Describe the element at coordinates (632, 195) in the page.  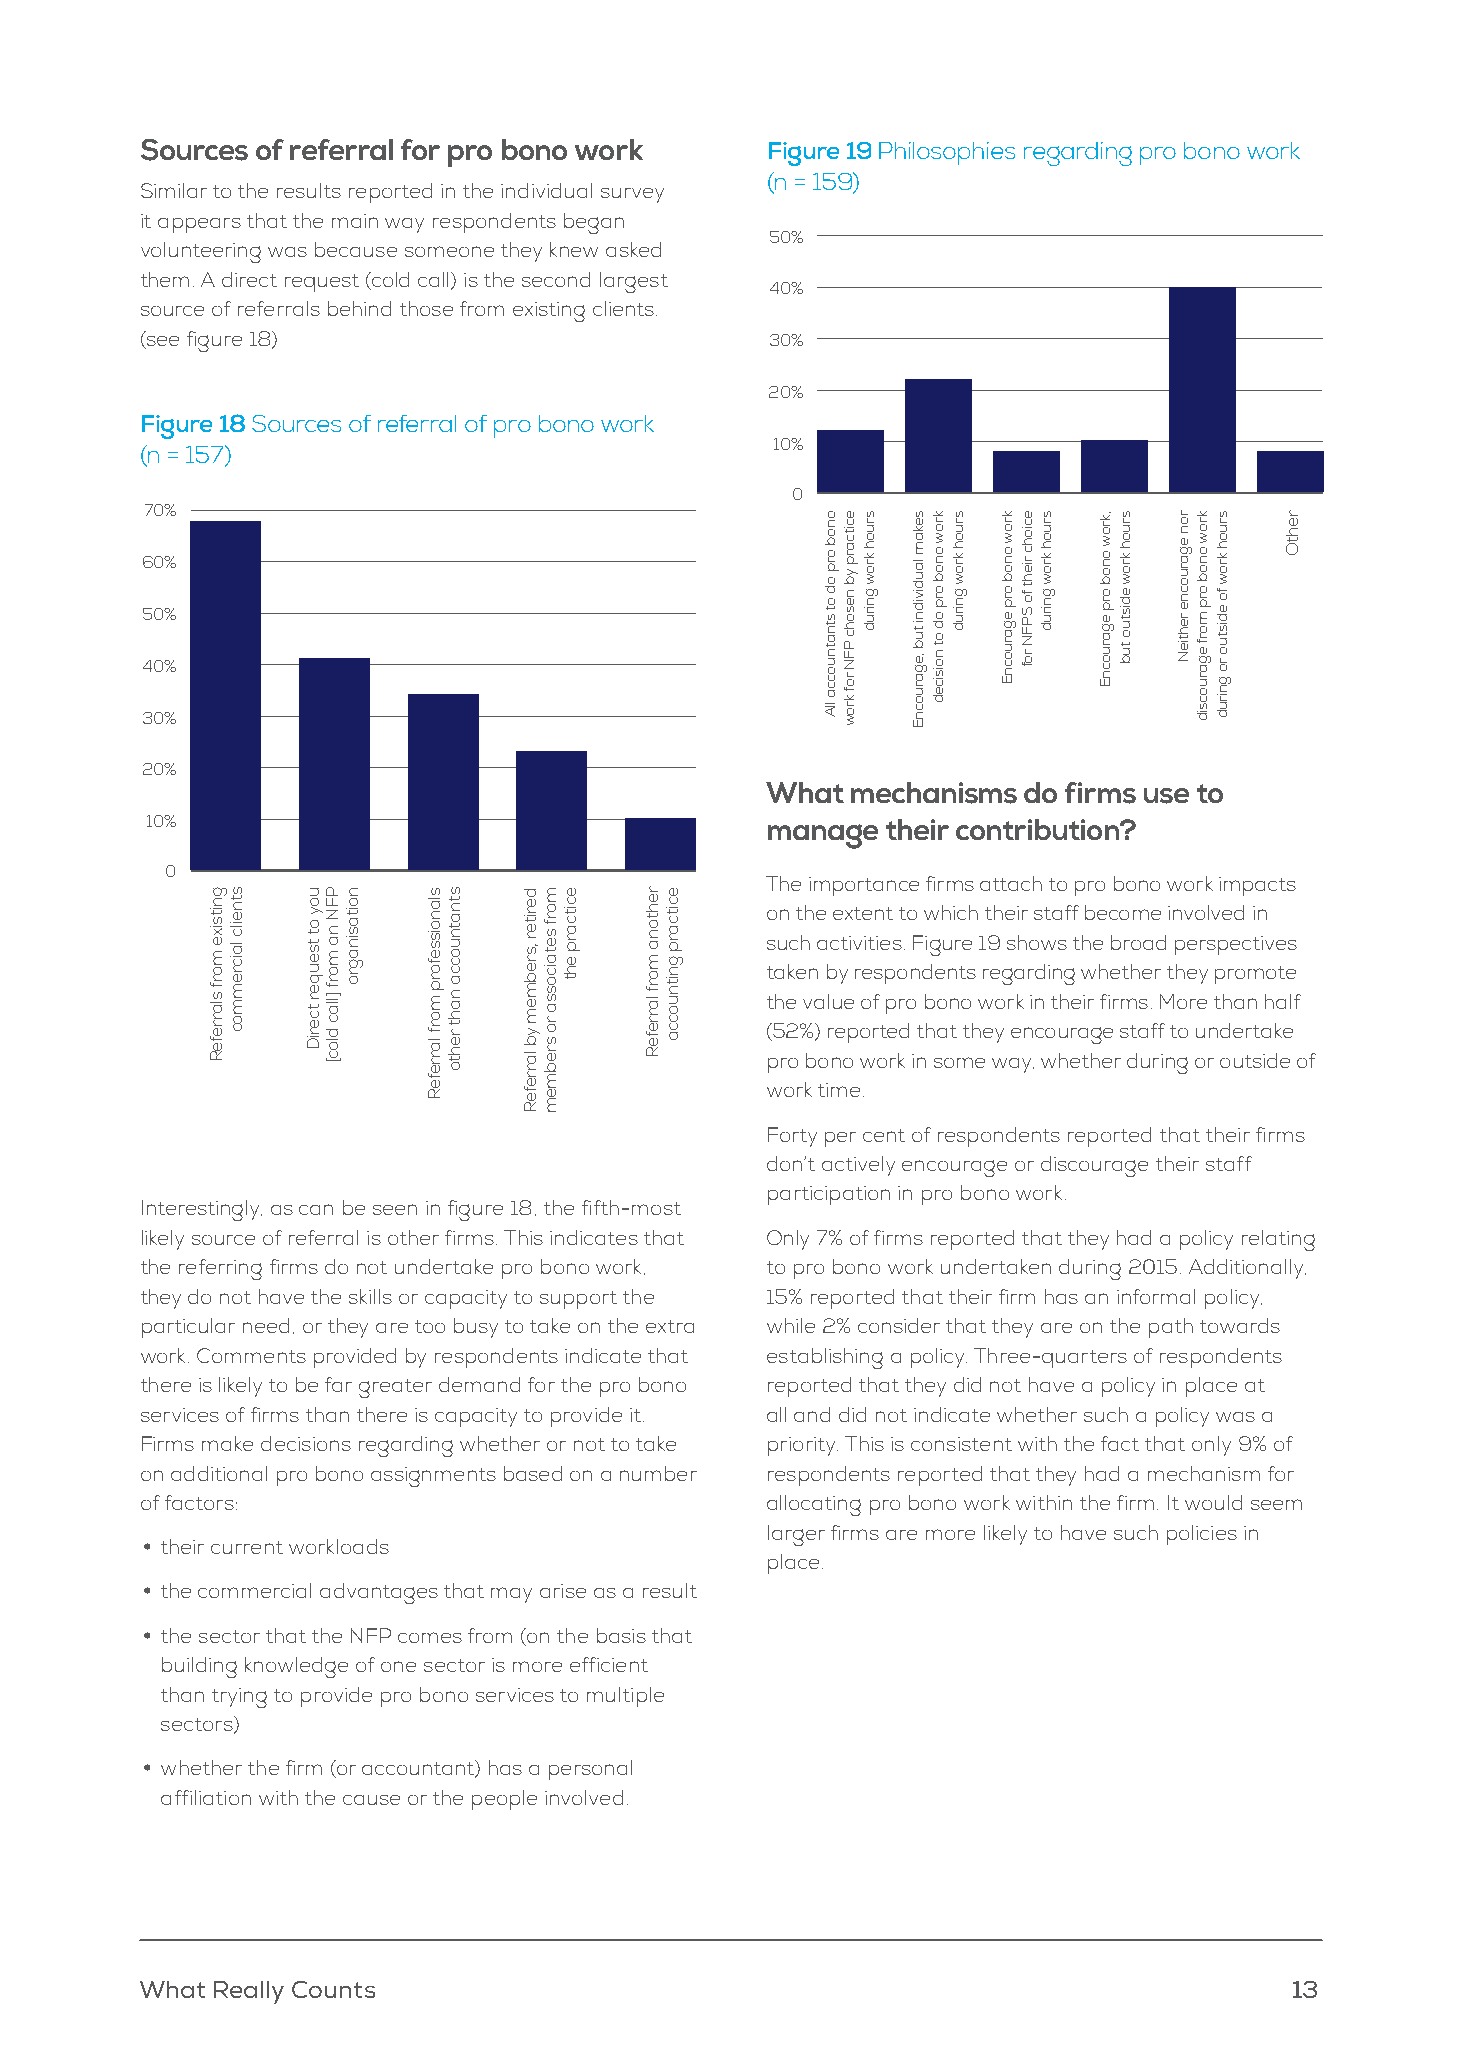
I see `survey` at that location.
